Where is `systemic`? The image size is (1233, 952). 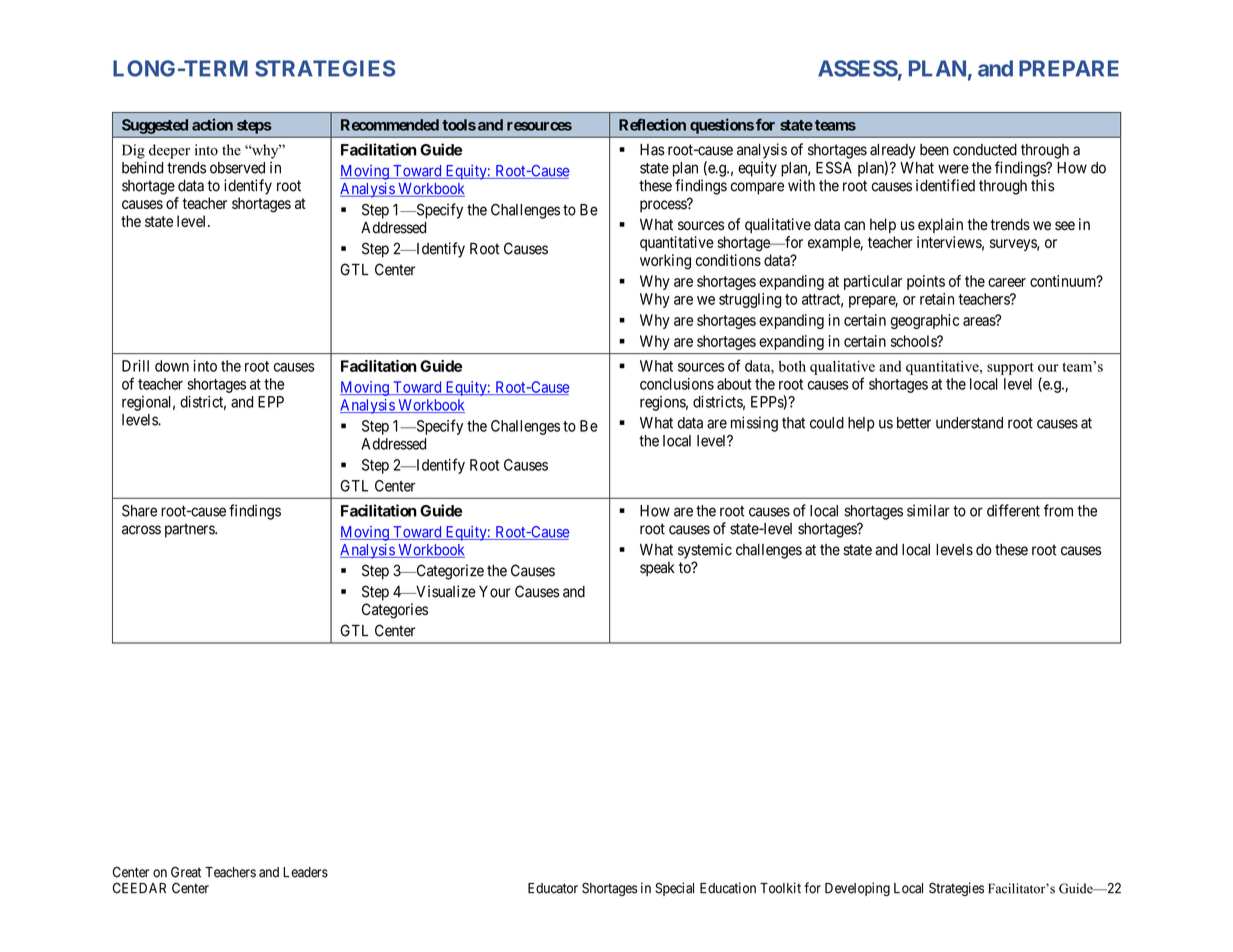 systemic is located at coordinates (705, 551).
